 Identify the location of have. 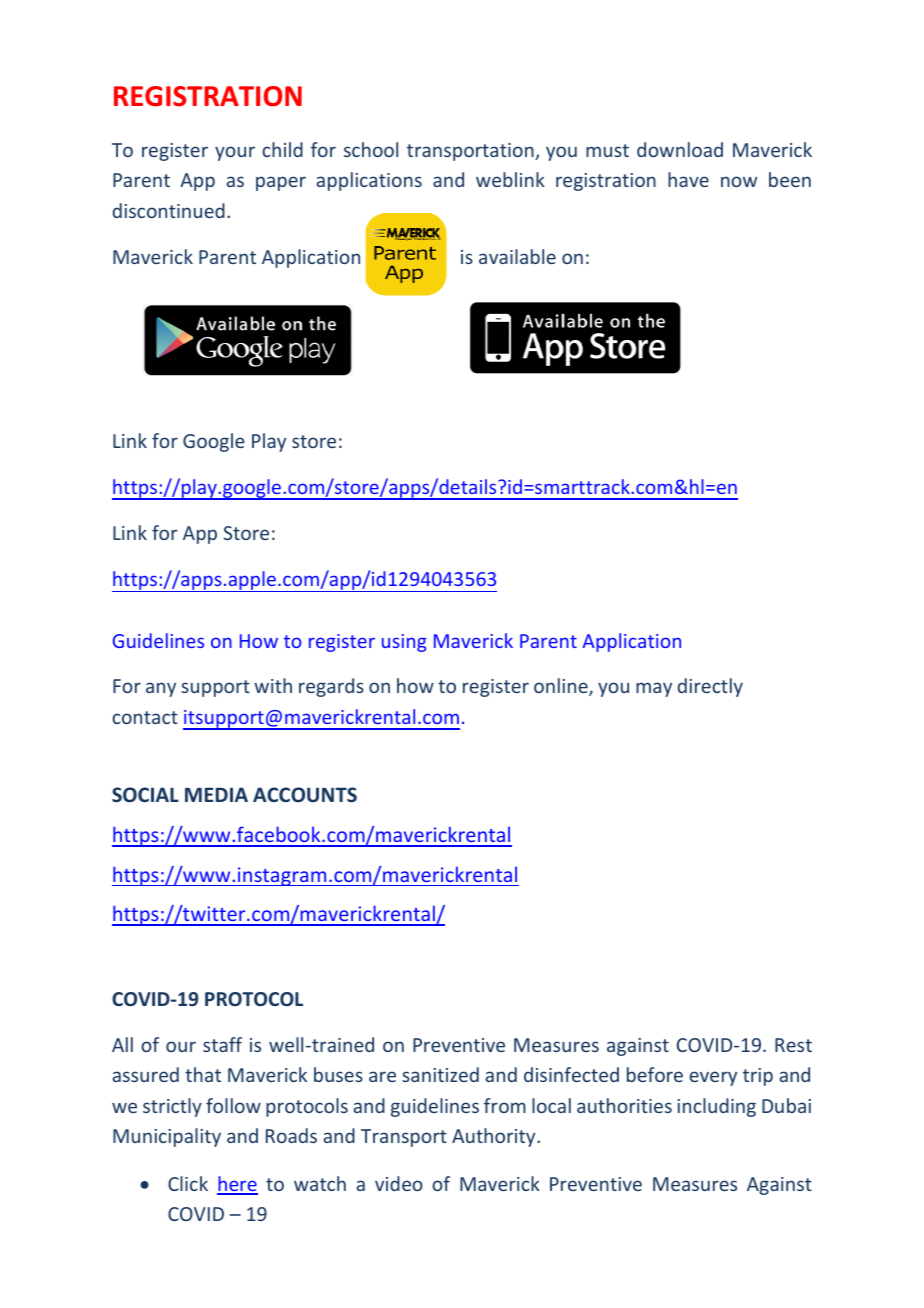
(688, 179).
